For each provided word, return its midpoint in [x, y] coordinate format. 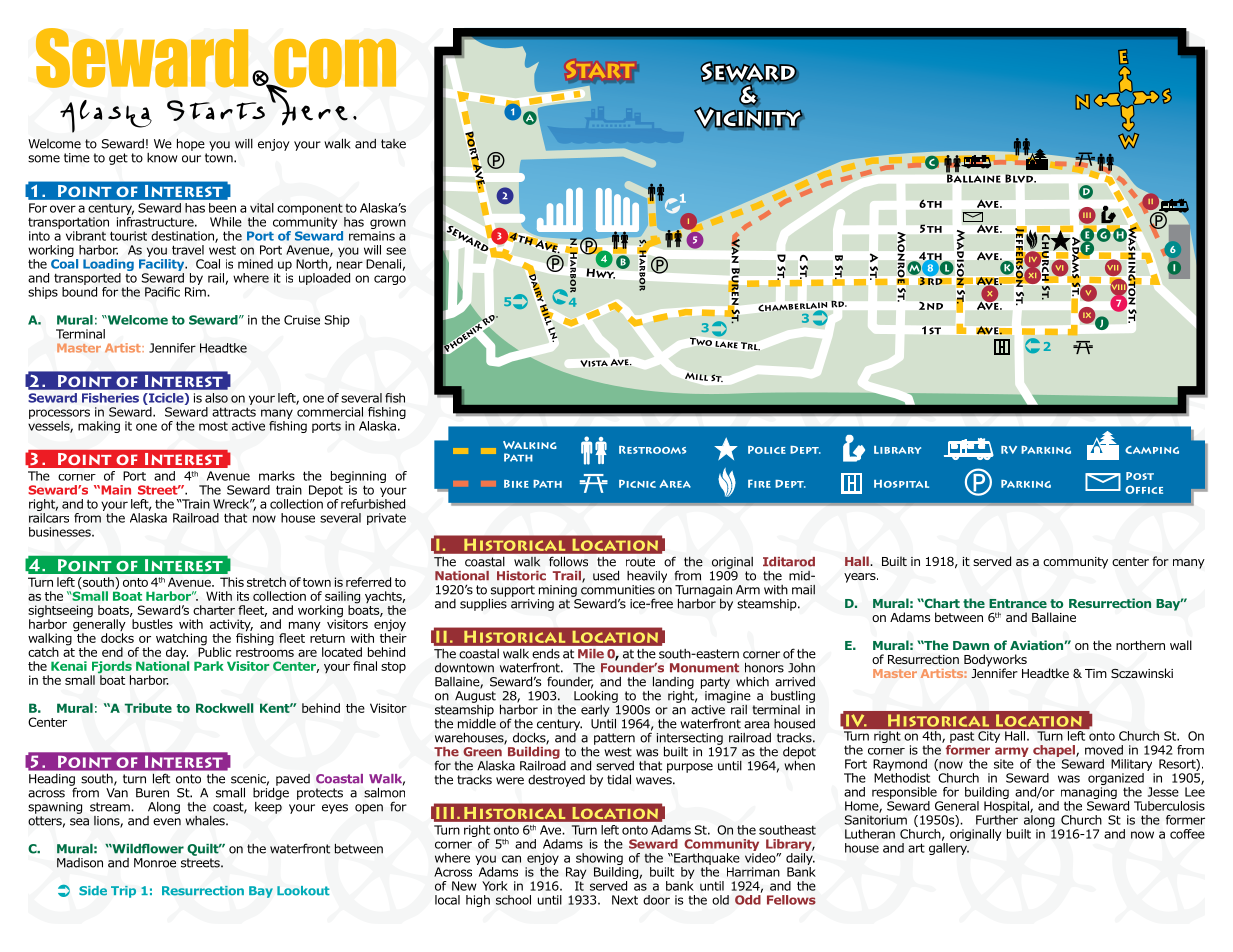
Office [1144, 489]
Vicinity [748, 118]
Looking [596, 695]
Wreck [232, 504]
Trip [123, 892]
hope [191, 144]
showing [599, 859]
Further [997, 820]
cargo [390, 280]
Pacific [162, 292]
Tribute [148, 708]
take [393, 144]
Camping [1152, 450]
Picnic [637, 484]
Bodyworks [995, 661]
